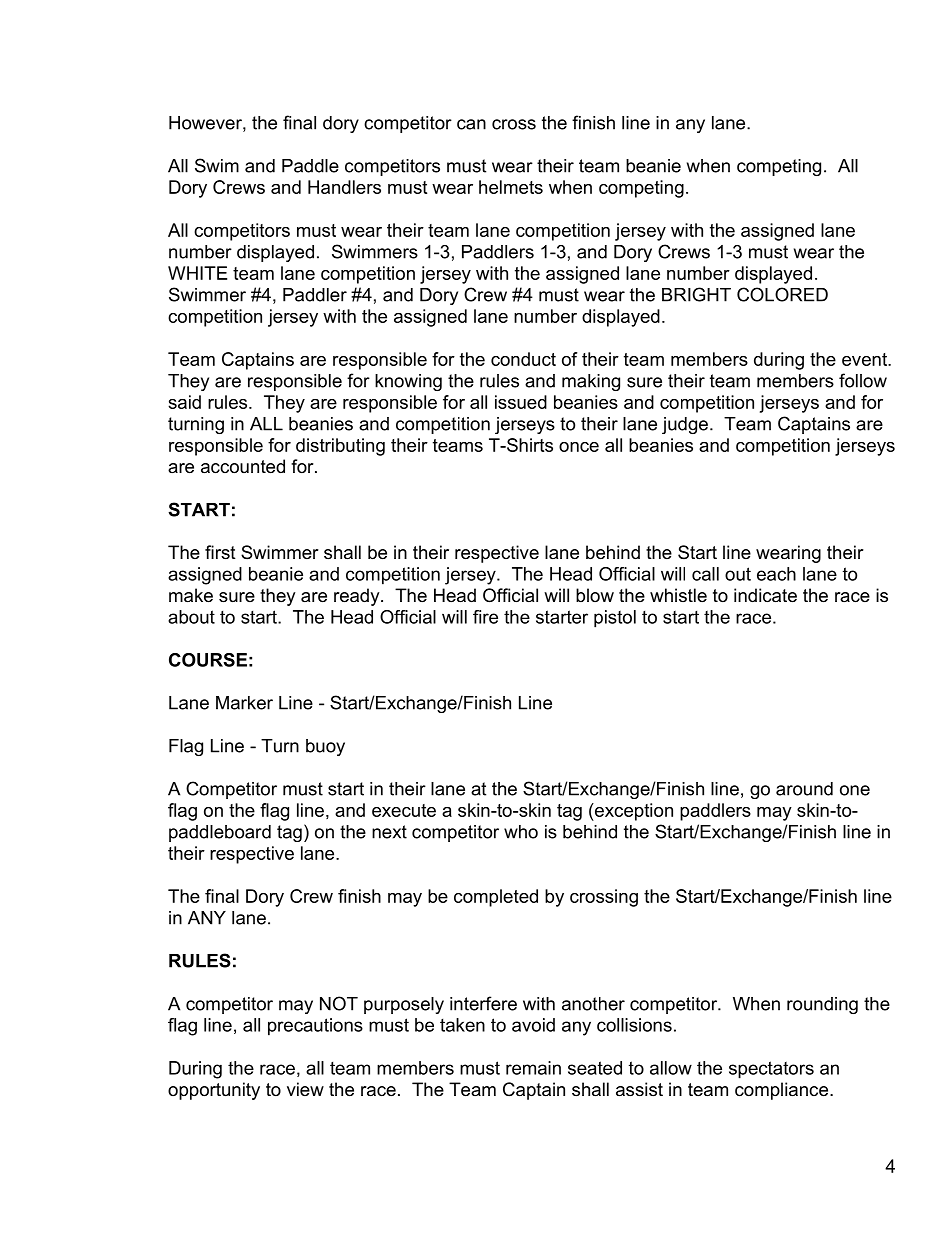  Describe the element at coordinates (523, 359) in the screenshot. I see `conduct` at that location.
